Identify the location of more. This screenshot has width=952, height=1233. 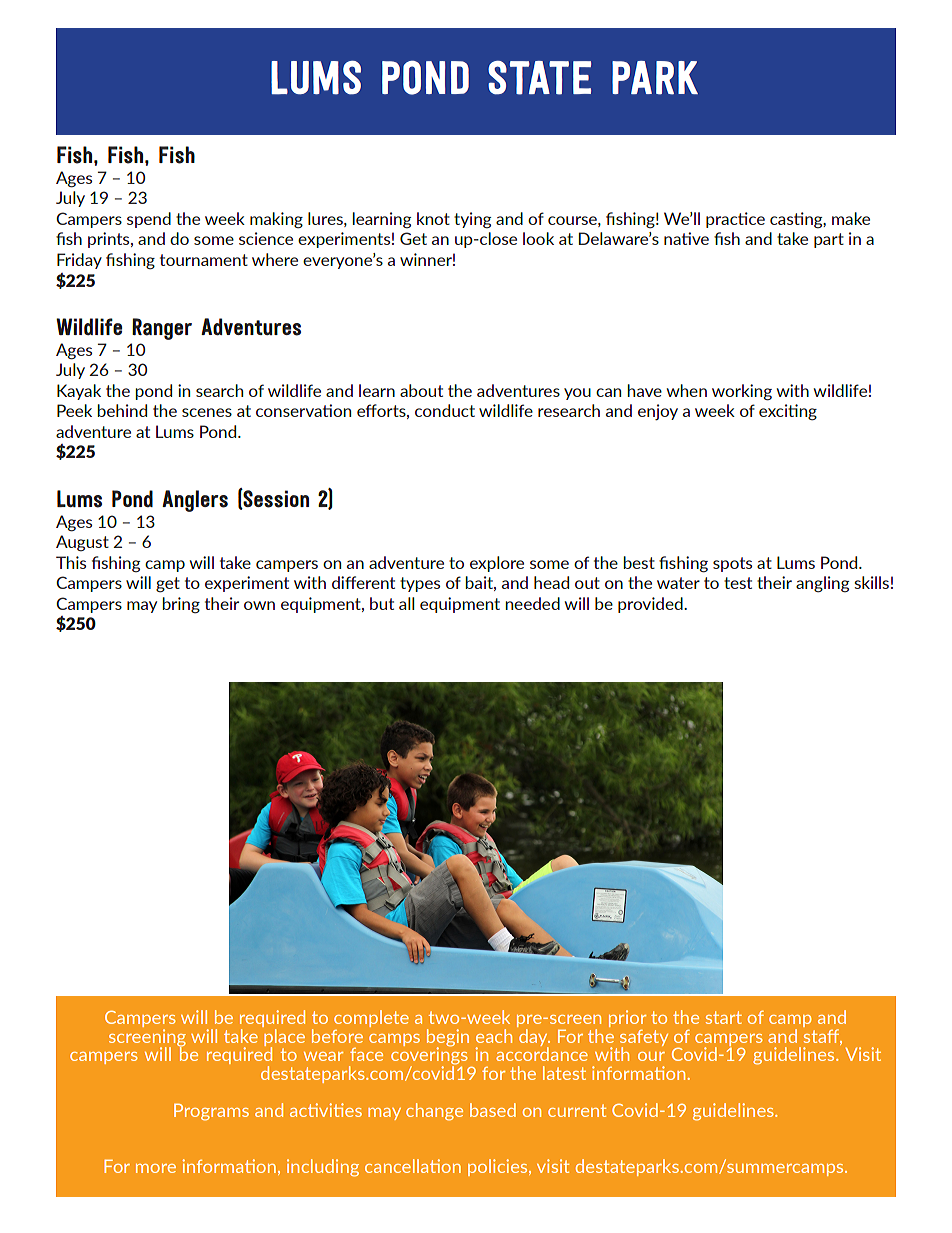
(156, 1168).
